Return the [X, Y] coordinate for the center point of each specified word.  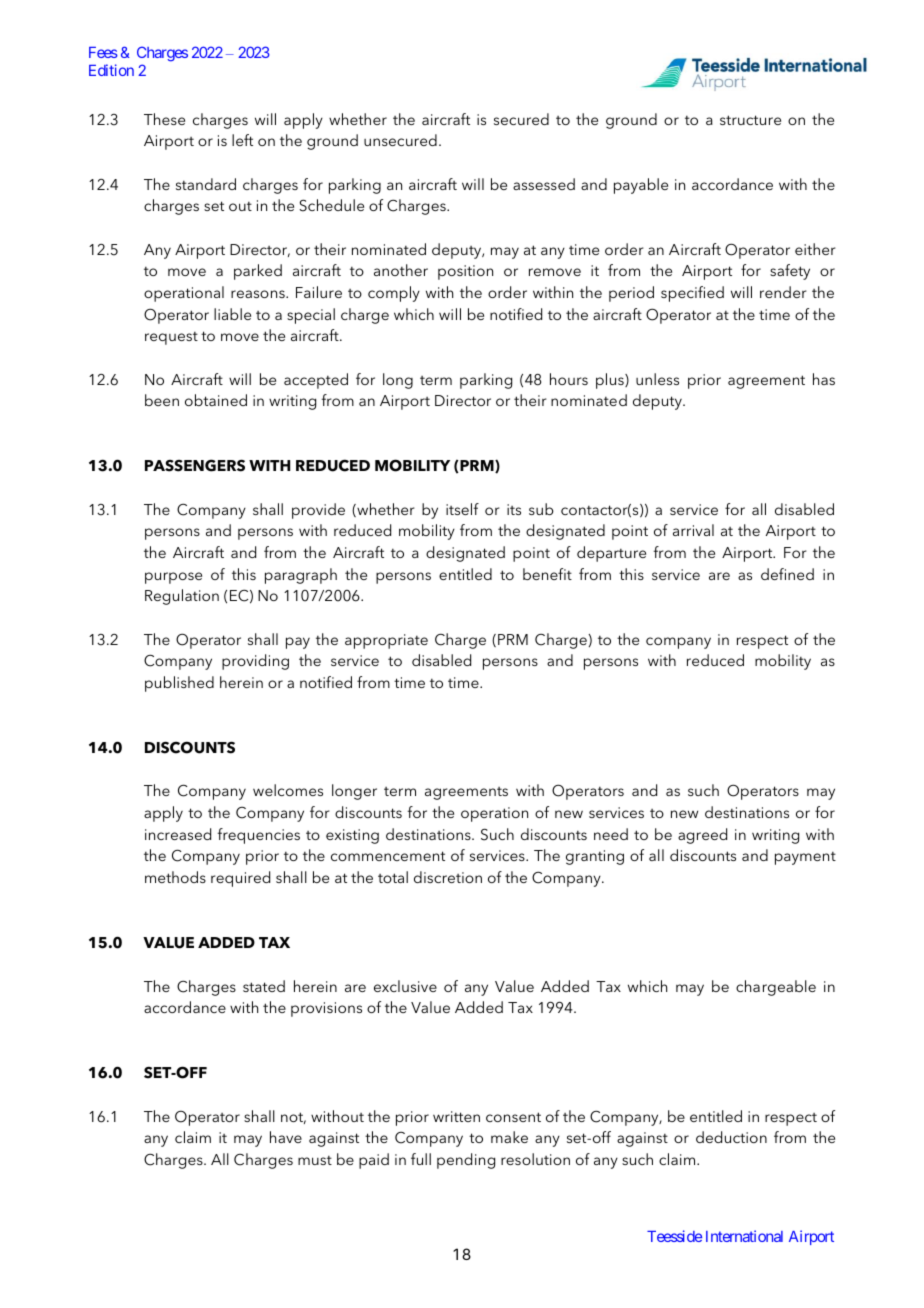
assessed [544, 184]
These [164, 119]
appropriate [386, 641]
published [179, 684]
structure [750, 120]
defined [787, 574]
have [286, 1137]
